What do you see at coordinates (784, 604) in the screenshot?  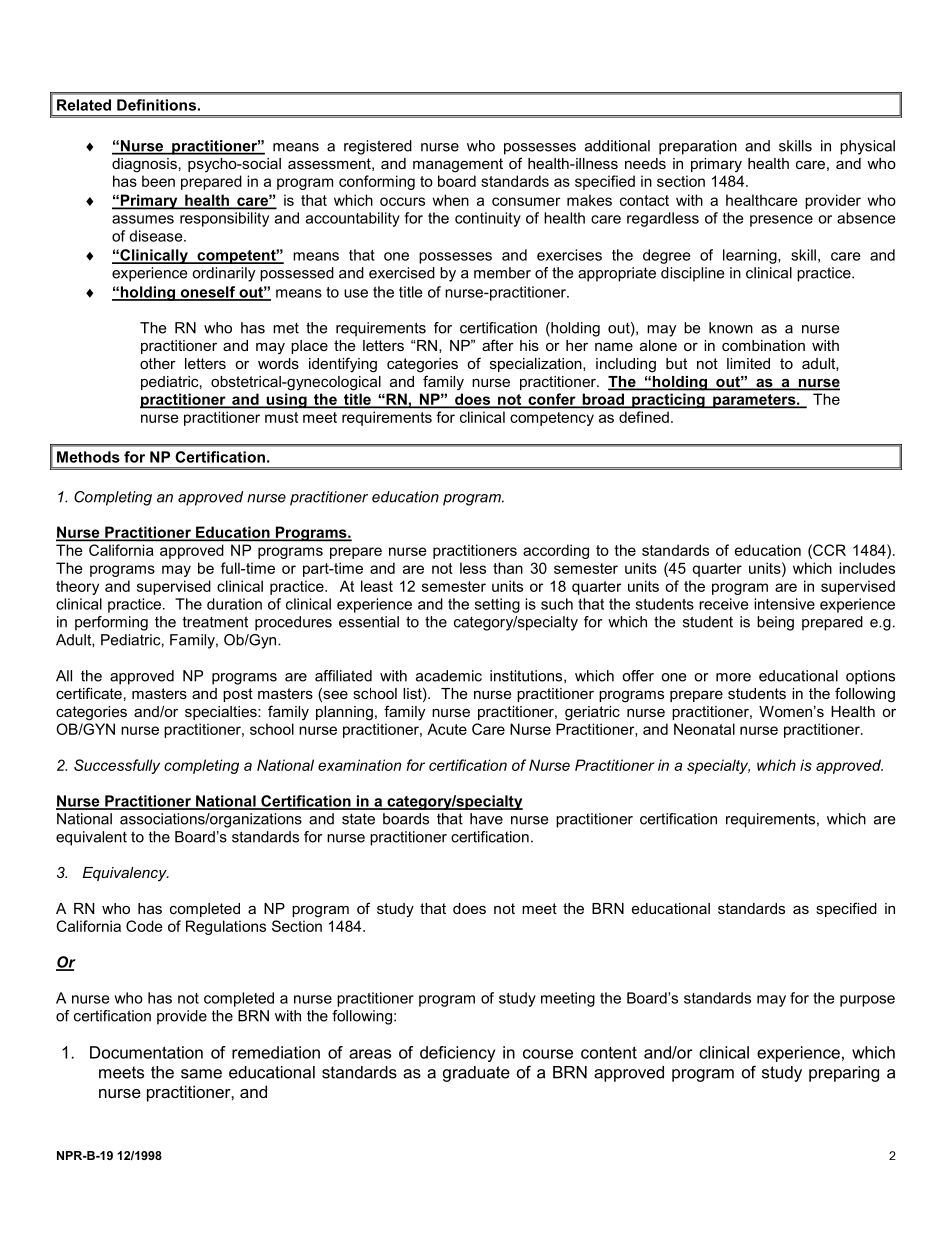 I see `intensive` at bounding box center [784, 604].
